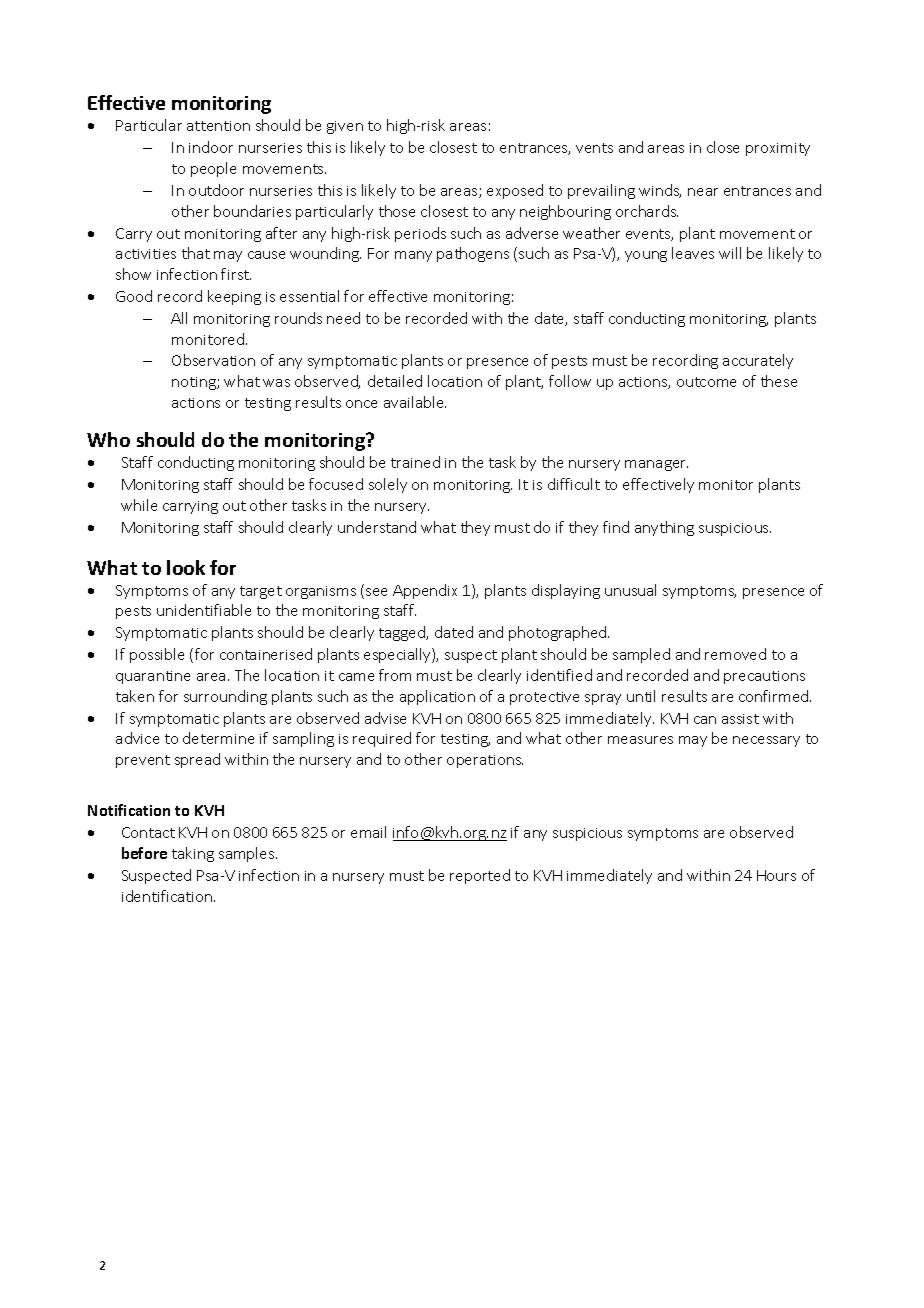 This page has height=1308, width=924. What do you see at coordinates (211, 147) in the page?
I see `indoor` at bounding box center [211, 147].
